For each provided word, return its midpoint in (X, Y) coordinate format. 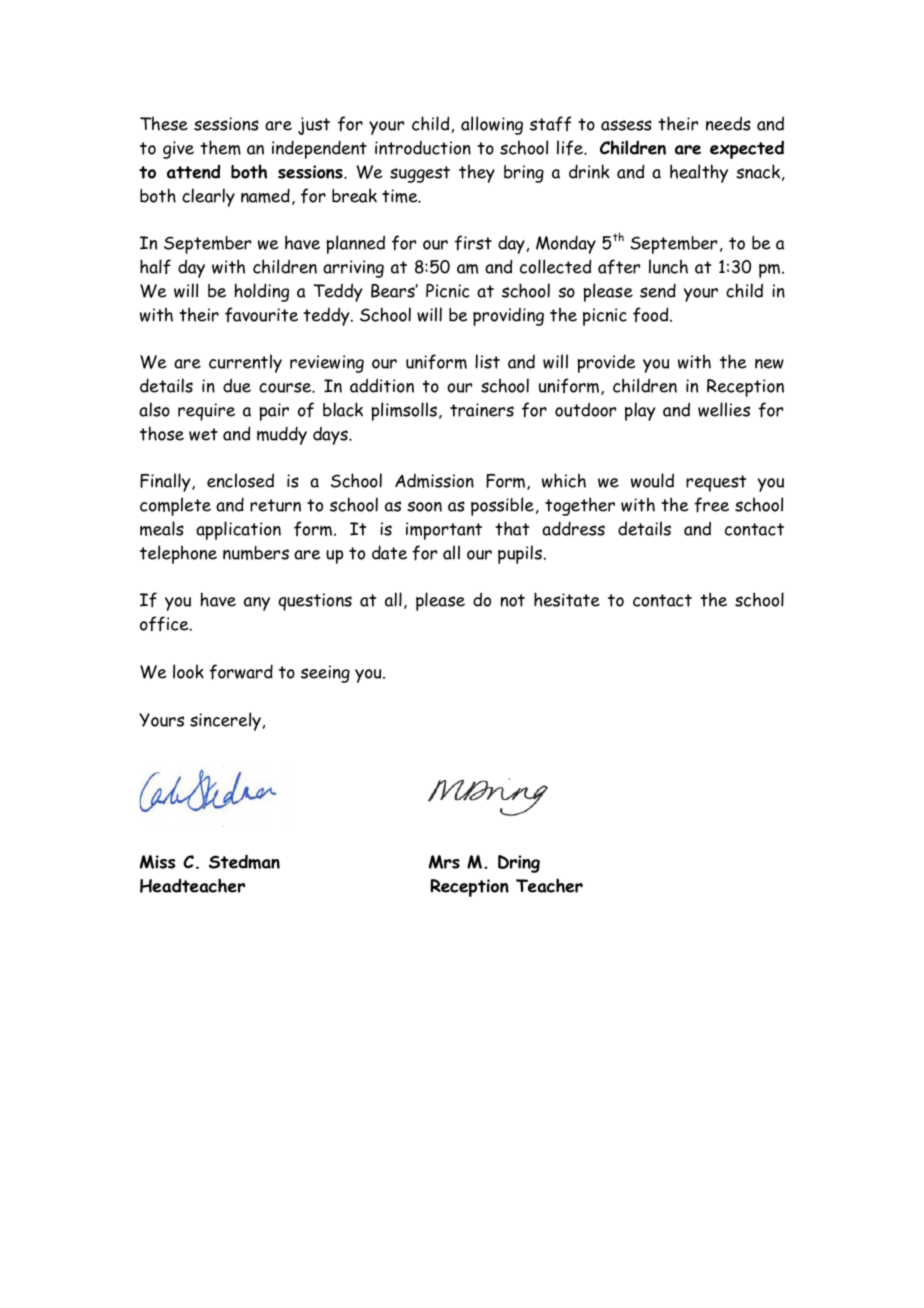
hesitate (567, 599)
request (716, 483)
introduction (423, 148)
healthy (699, 173)
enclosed (240, 480)
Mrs (444, 862)
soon (424, 506)
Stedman (244, 861)
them (220, 147)
